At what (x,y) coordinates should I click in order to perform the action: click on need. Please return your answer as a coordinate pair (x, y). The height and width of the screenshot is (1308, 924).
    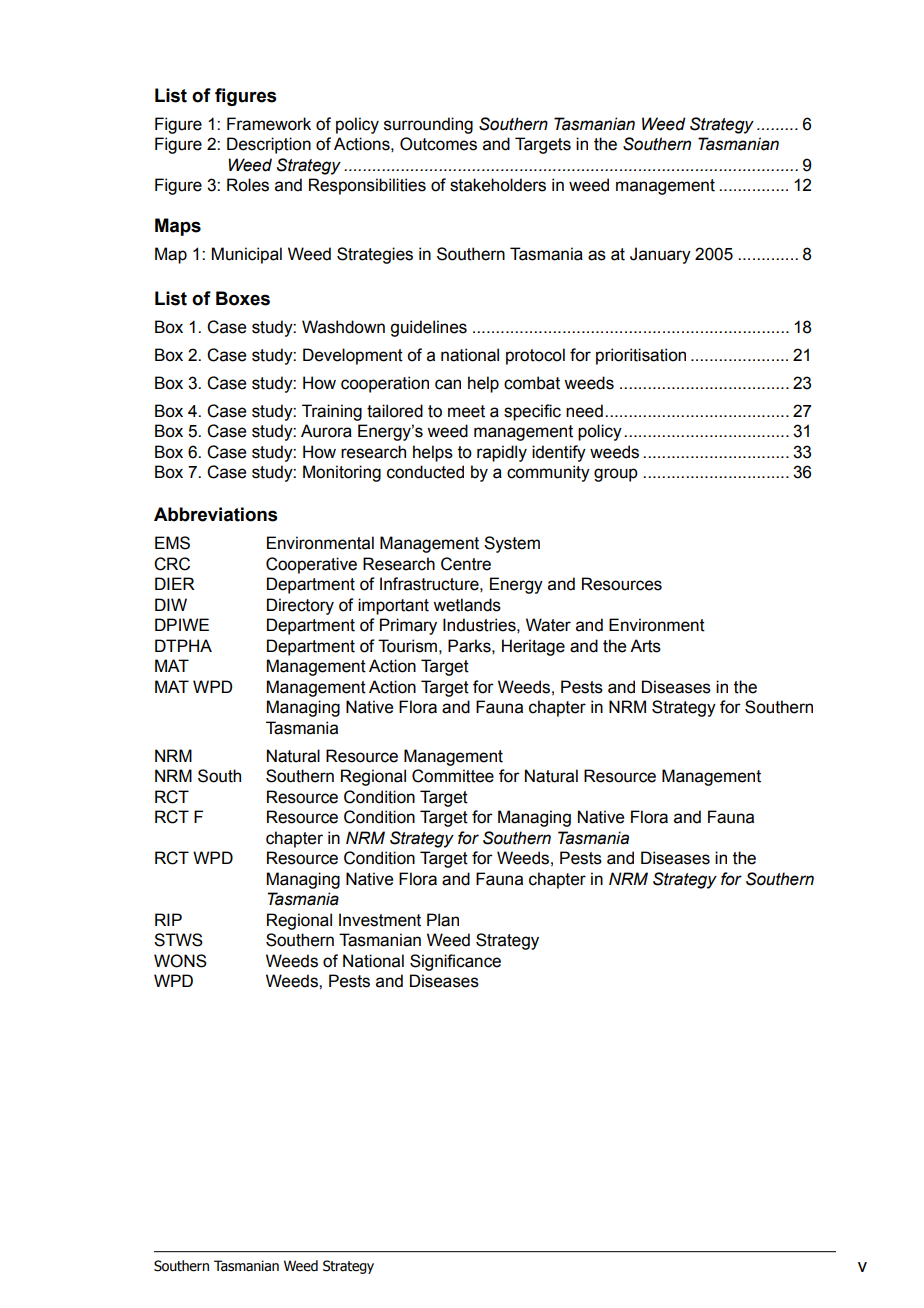
    Looking at the image, I should click on (584, 411).
